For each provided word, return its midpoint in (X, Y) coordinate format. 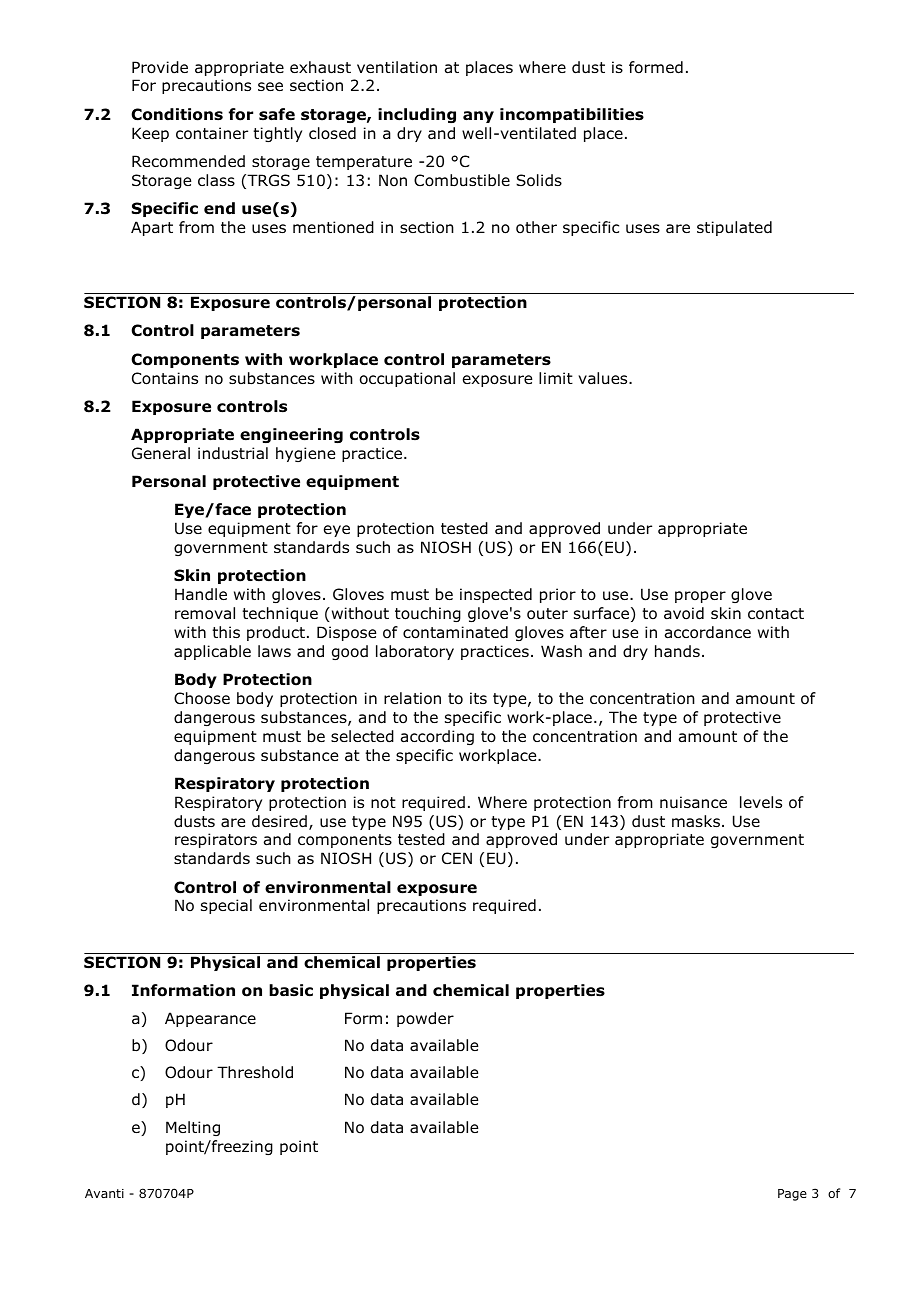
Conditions (177, 114)
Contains (165, 378)
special (226, 906)
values (604, 378)
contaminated (455, 632)
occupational (407, 379)
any (478, 117)
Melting (193, 1128)
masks (696, 821)
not (383, 803)
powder (425, 1019)
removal (205, 613)
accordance (708, 632)
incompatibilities (572, 115)
